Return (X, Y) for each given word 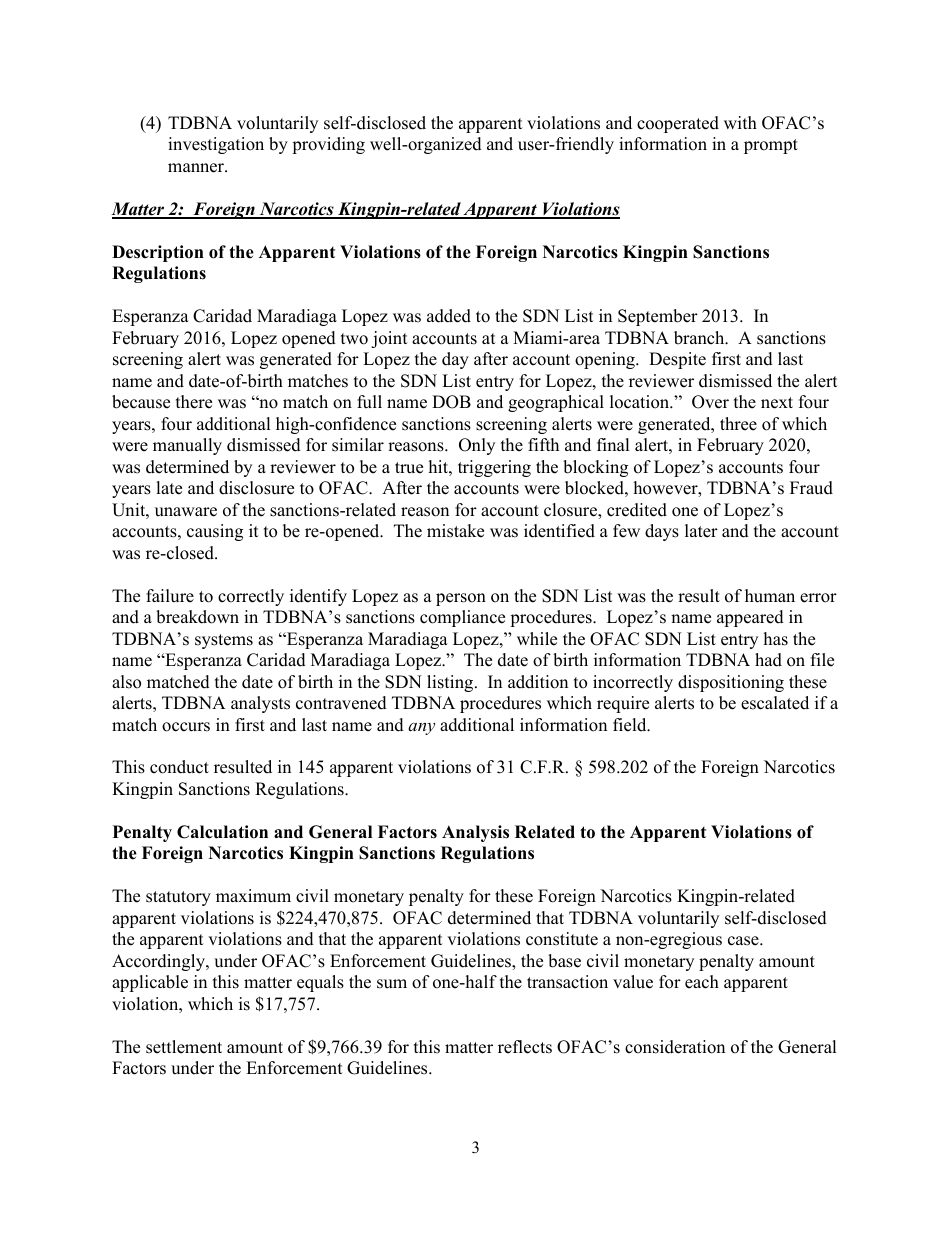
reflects (525, 1047)
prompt (771, 146)
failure (170, 596)
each (702, 982)
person (461, 599)
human (770, 596)
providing (328, 145)
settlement (184, 1047)
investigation (216, 145)
